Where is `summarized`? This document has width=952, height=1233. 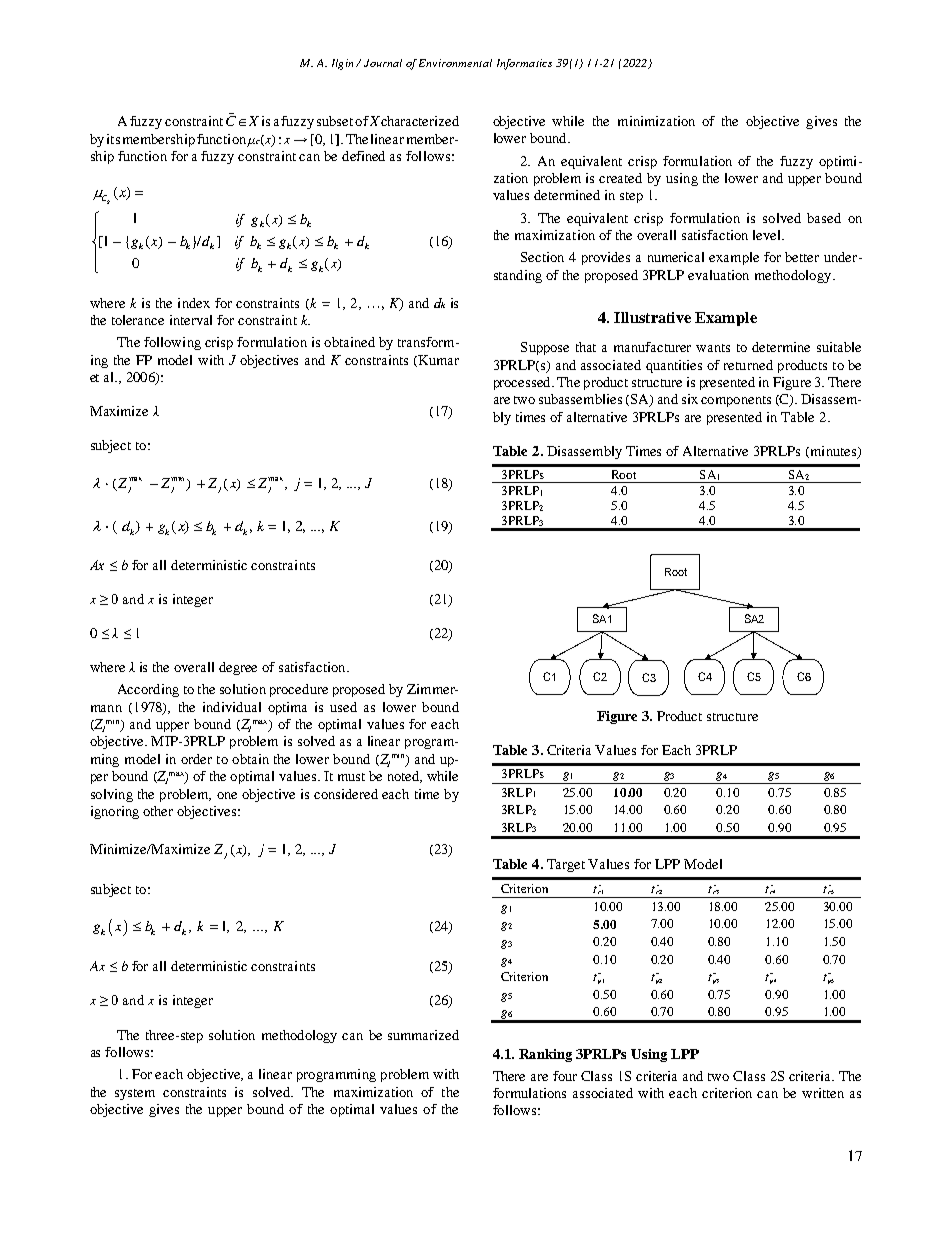
summarized is located at coordinates (423, 1035).
